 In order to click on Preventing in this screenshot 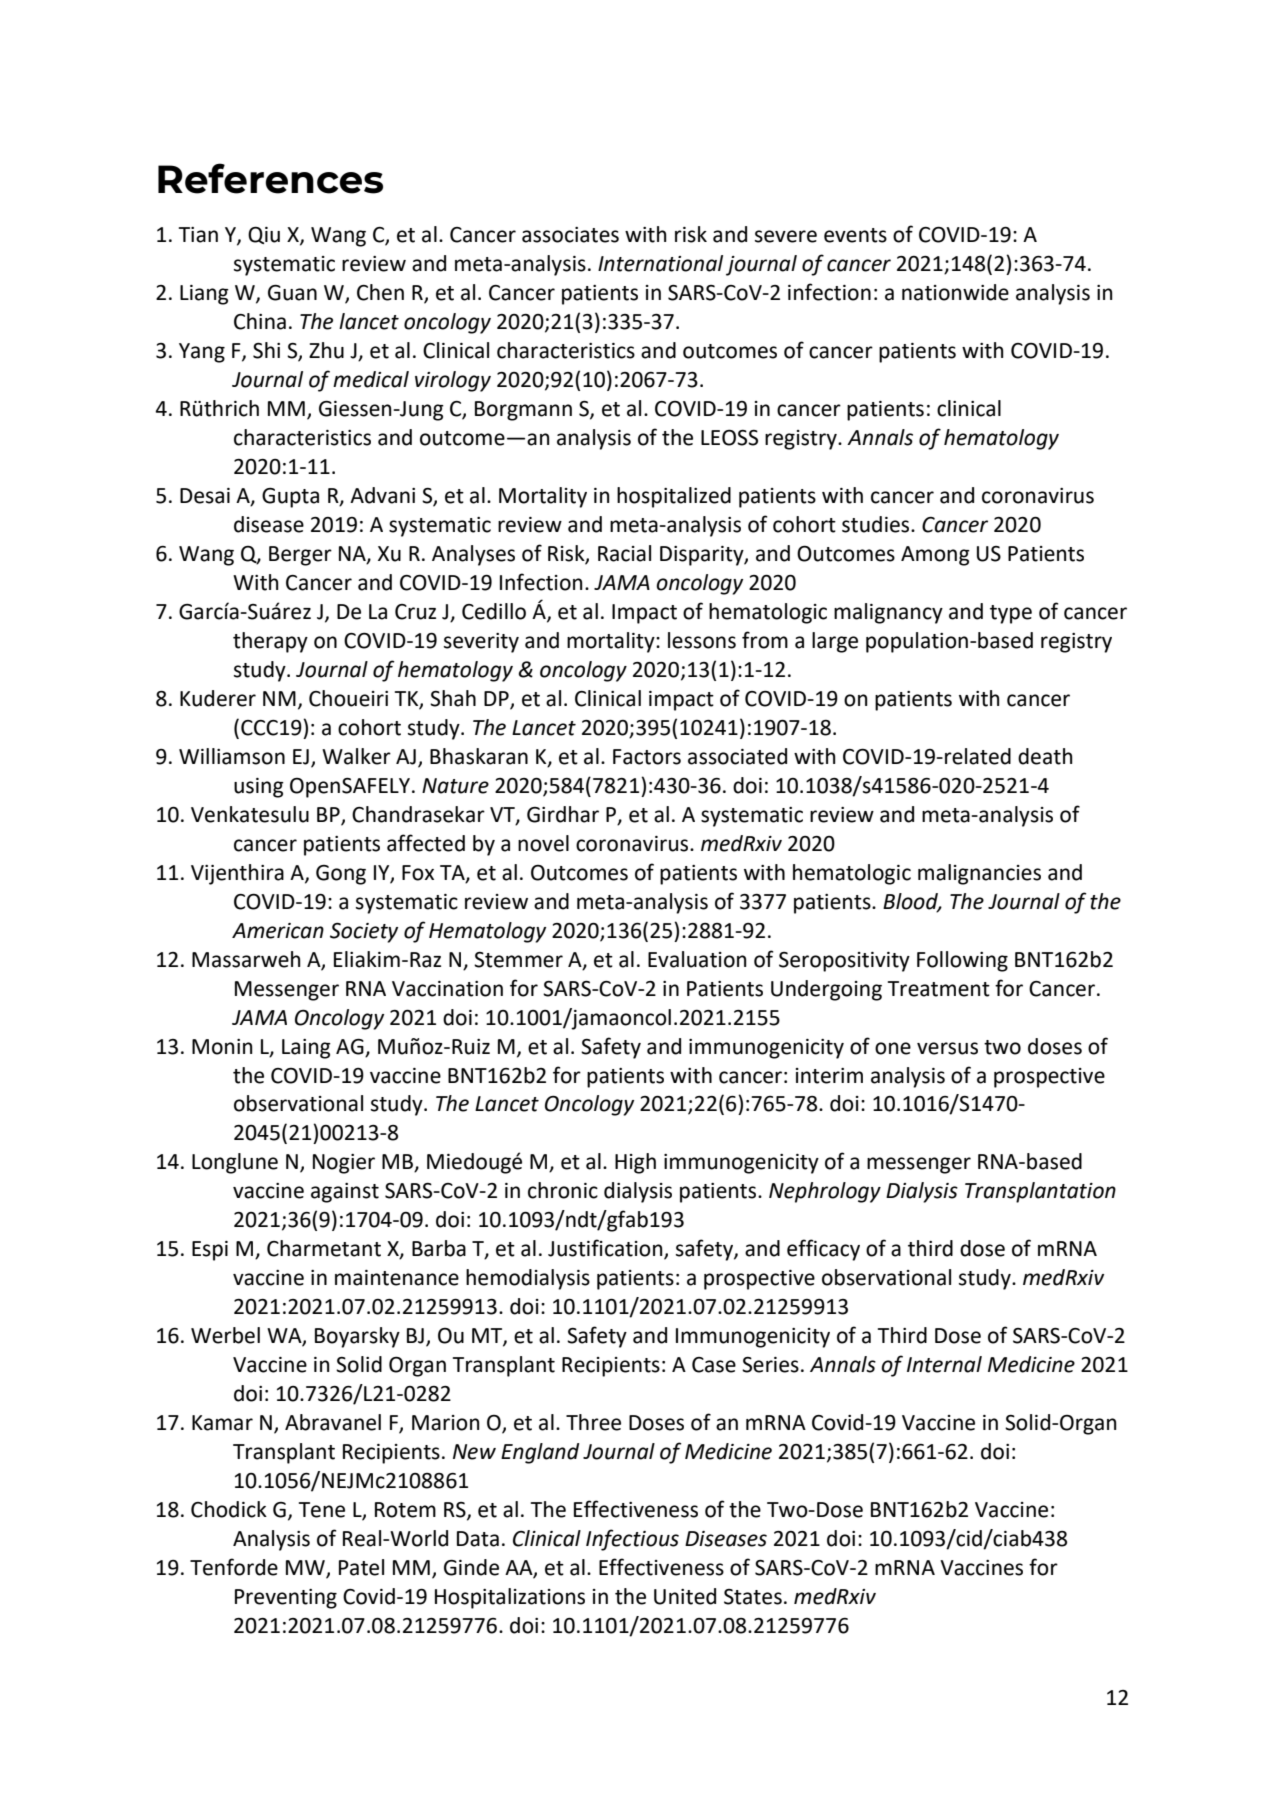, I will do `click(286, 1599)`.
